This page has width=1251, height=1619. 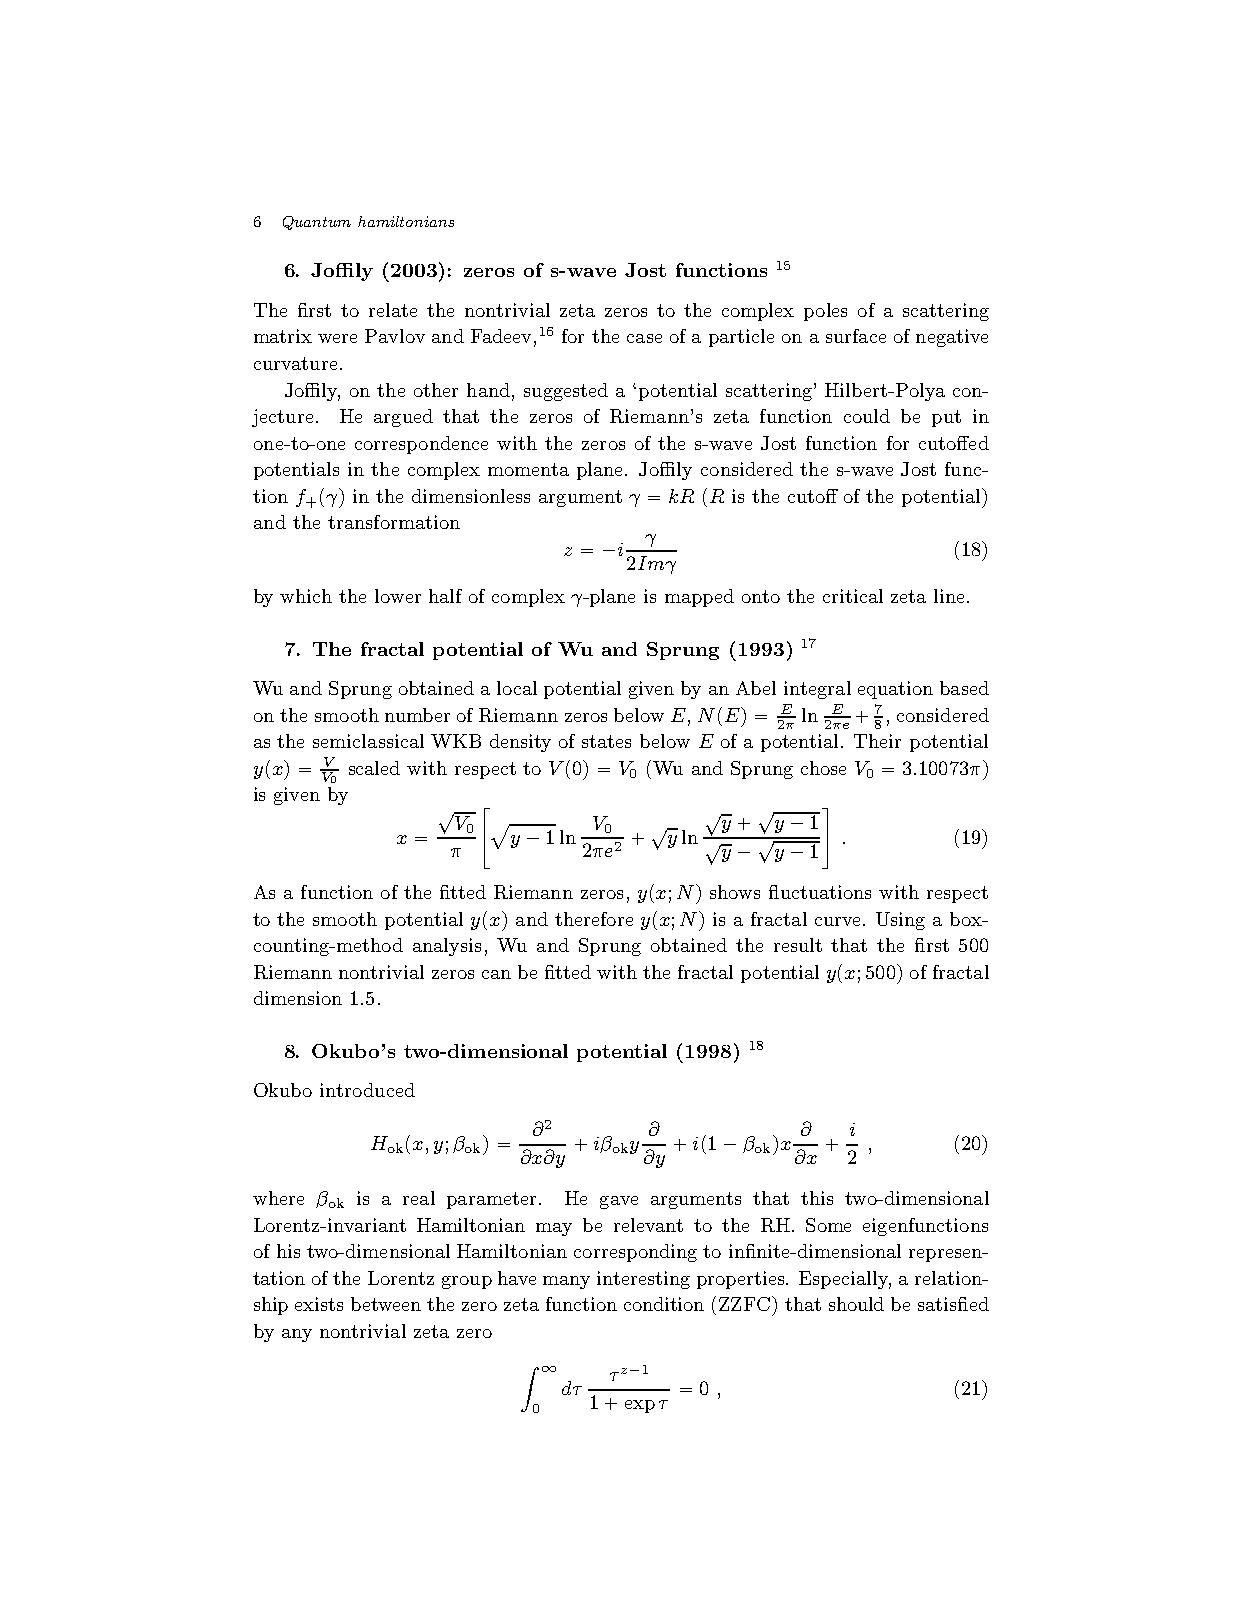 What do you see at coordinates (367, 1090) in the page?
I see `introduced` at bounding box center [367, 1090].
